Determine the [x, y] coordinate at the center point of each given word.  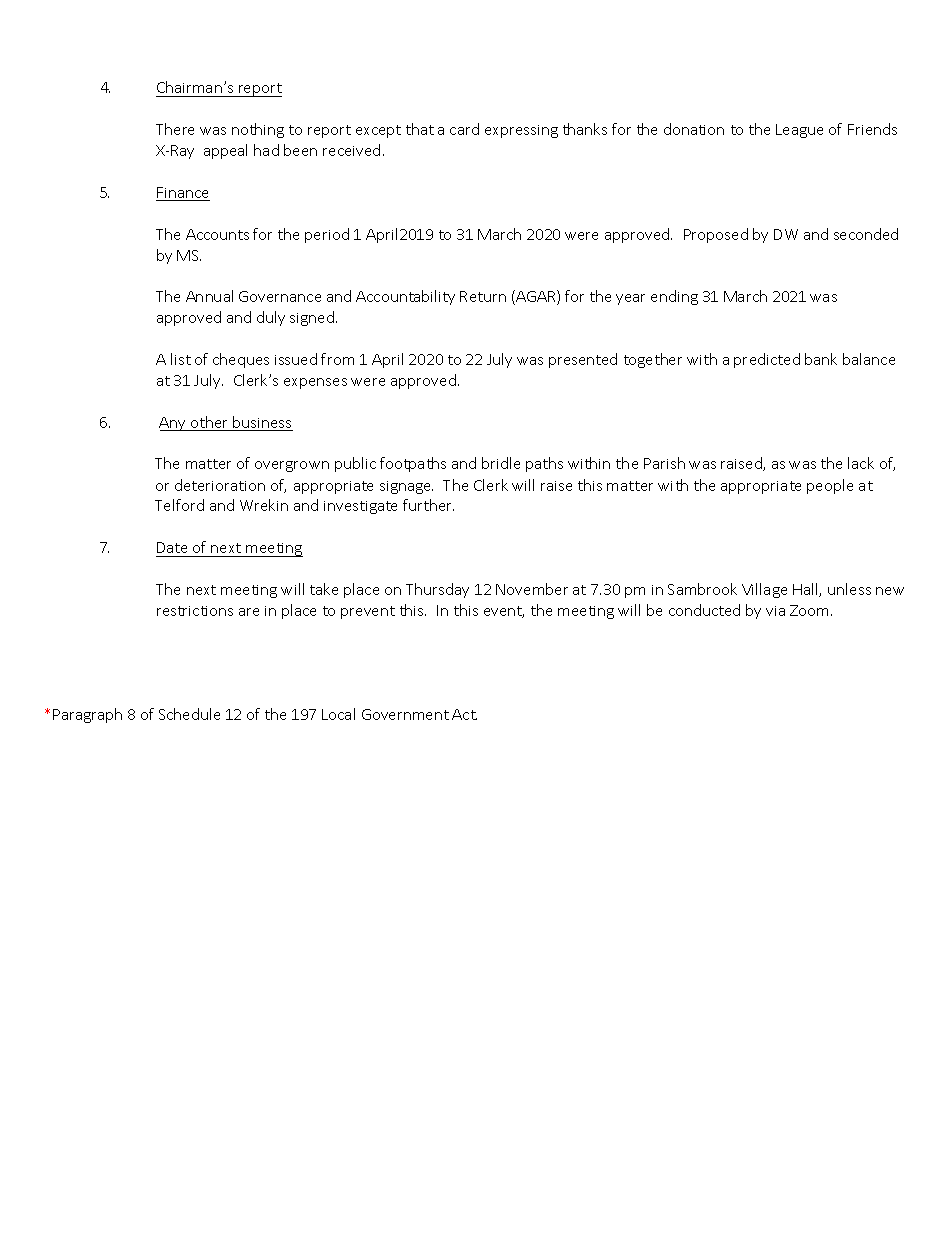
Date [172, 547]
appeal [225, 151]
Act [464, 714]
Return [483, 296]
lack [861, 463]
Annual [209, 296]
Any [174, 424]
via [775, 611]
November [532, 589]
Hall [806, 590]
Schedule [189, 714]
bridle [501, 463]
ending [674, 297]
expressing [521, 131]
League [799, 131]
